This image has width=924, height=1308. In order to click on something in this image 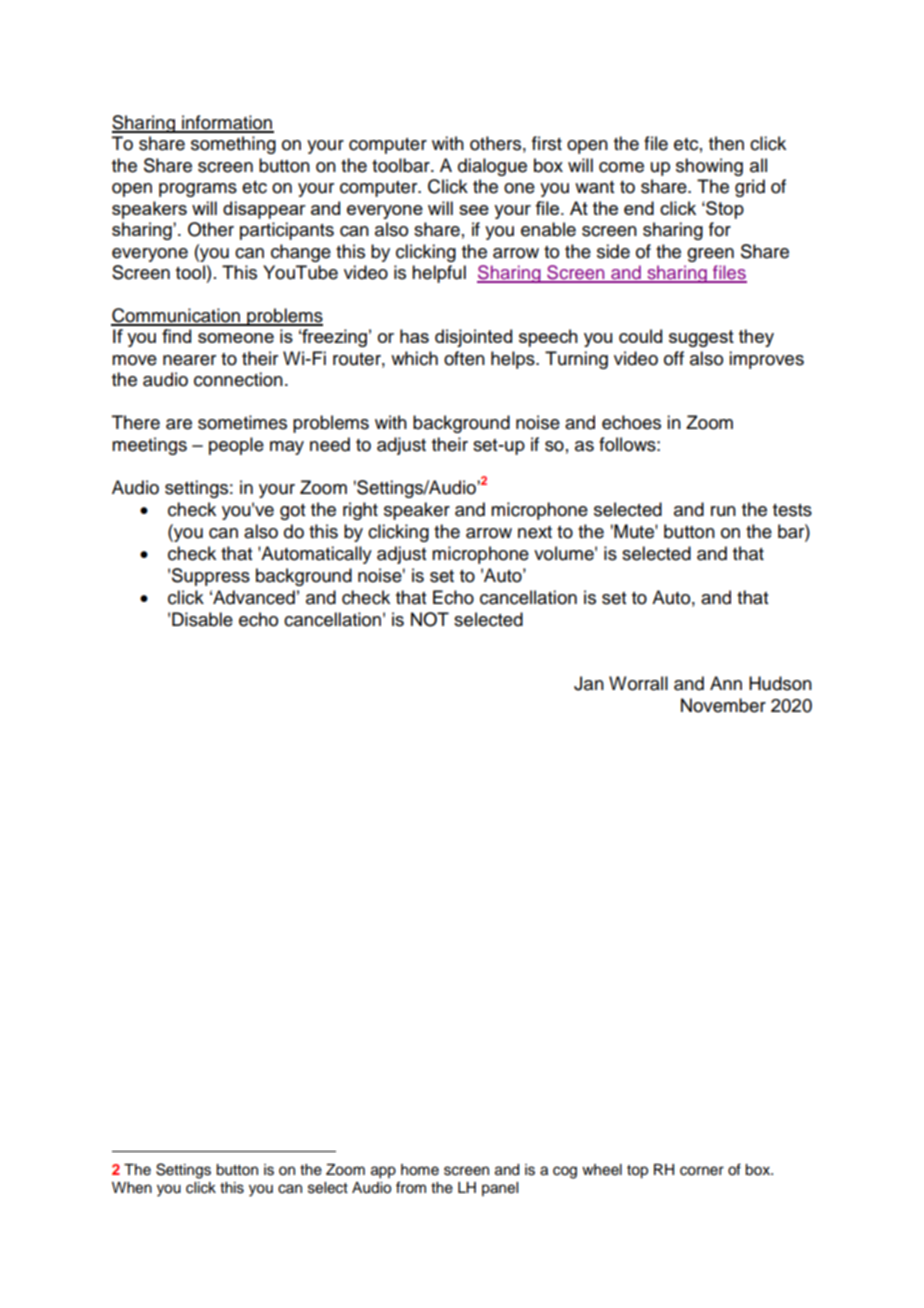, I will do `click(233, 145)`.
